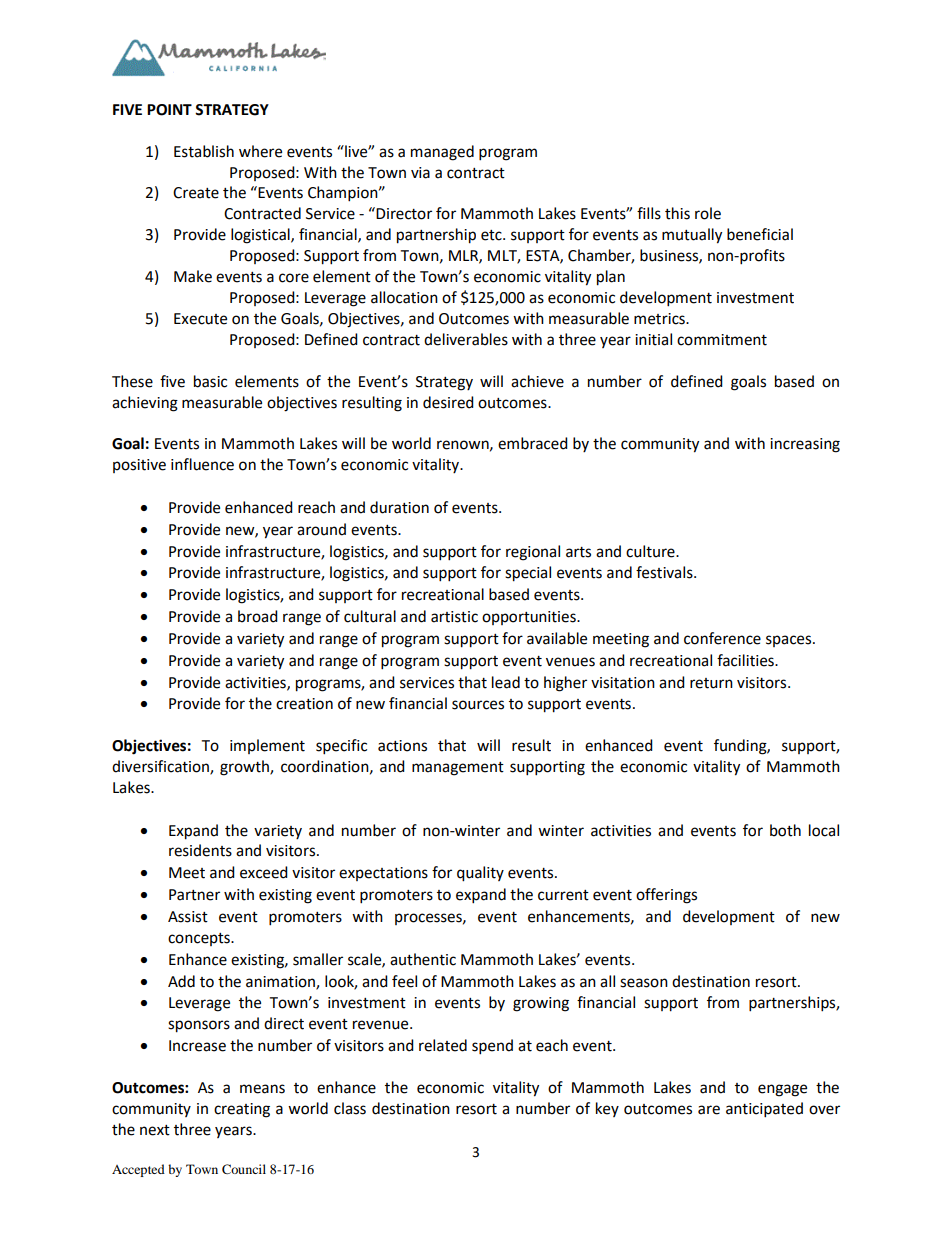  I want to click on commitment, so click(722, 340).
